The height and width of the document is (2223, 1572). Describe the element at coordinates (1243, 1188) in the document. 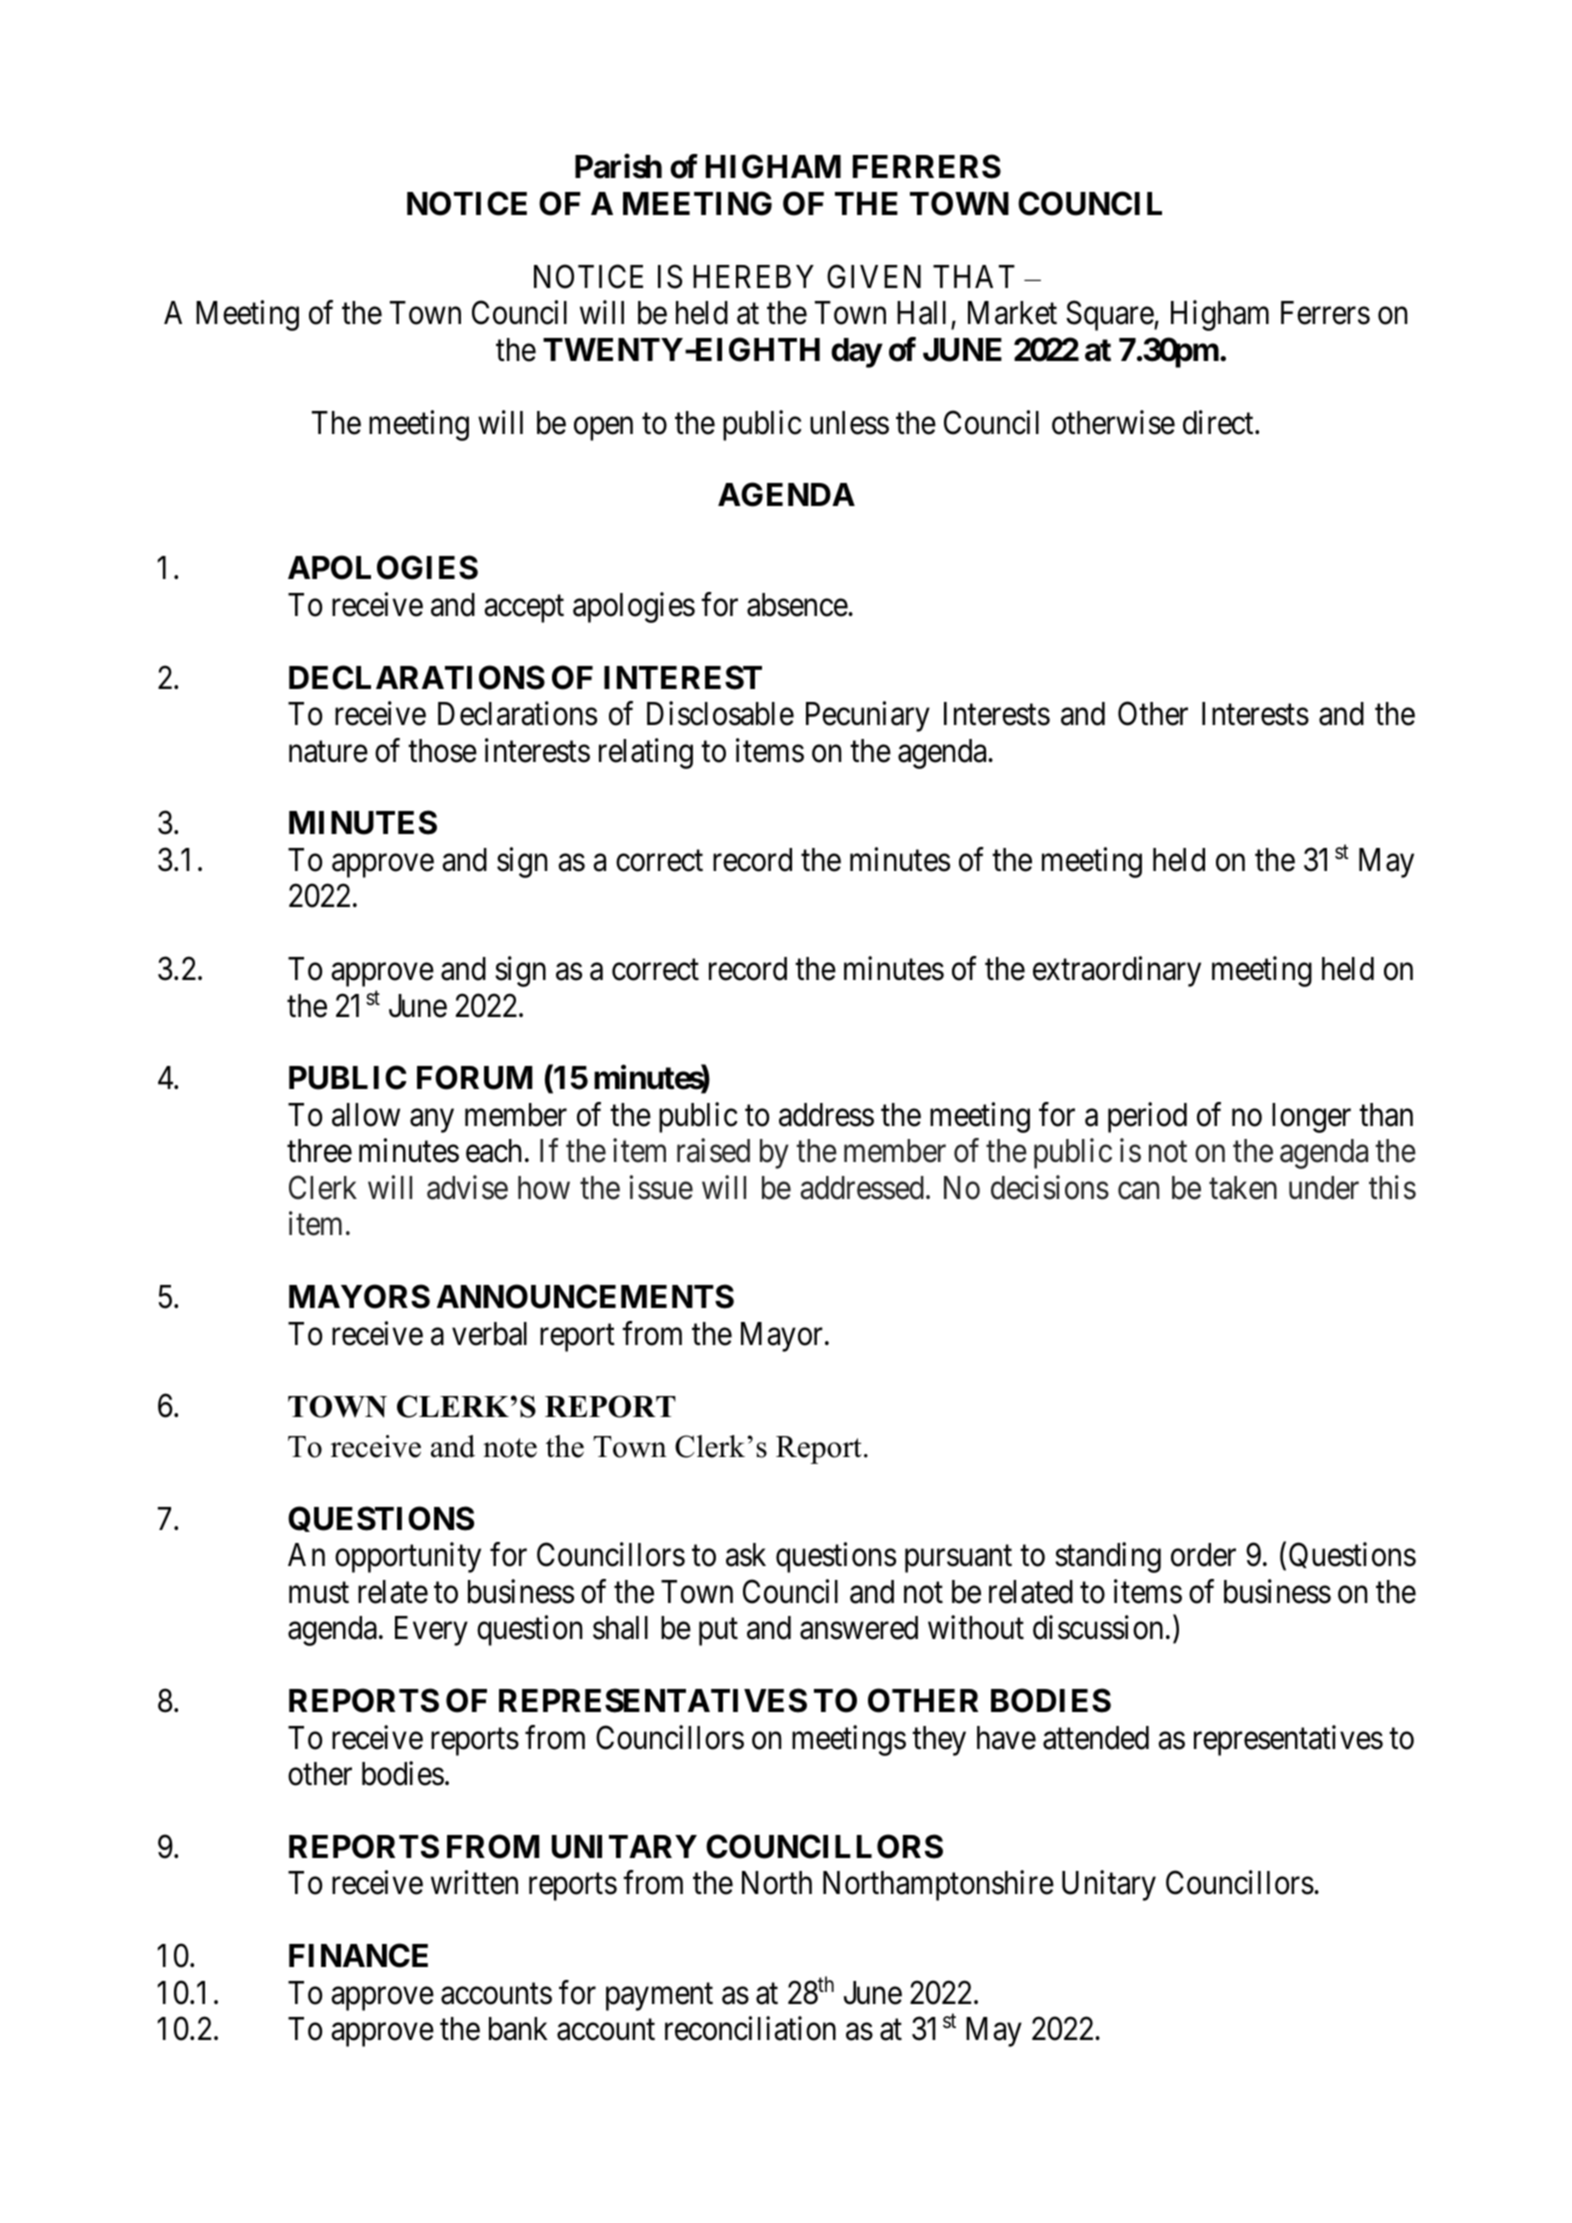

I see `taken` at that location.
